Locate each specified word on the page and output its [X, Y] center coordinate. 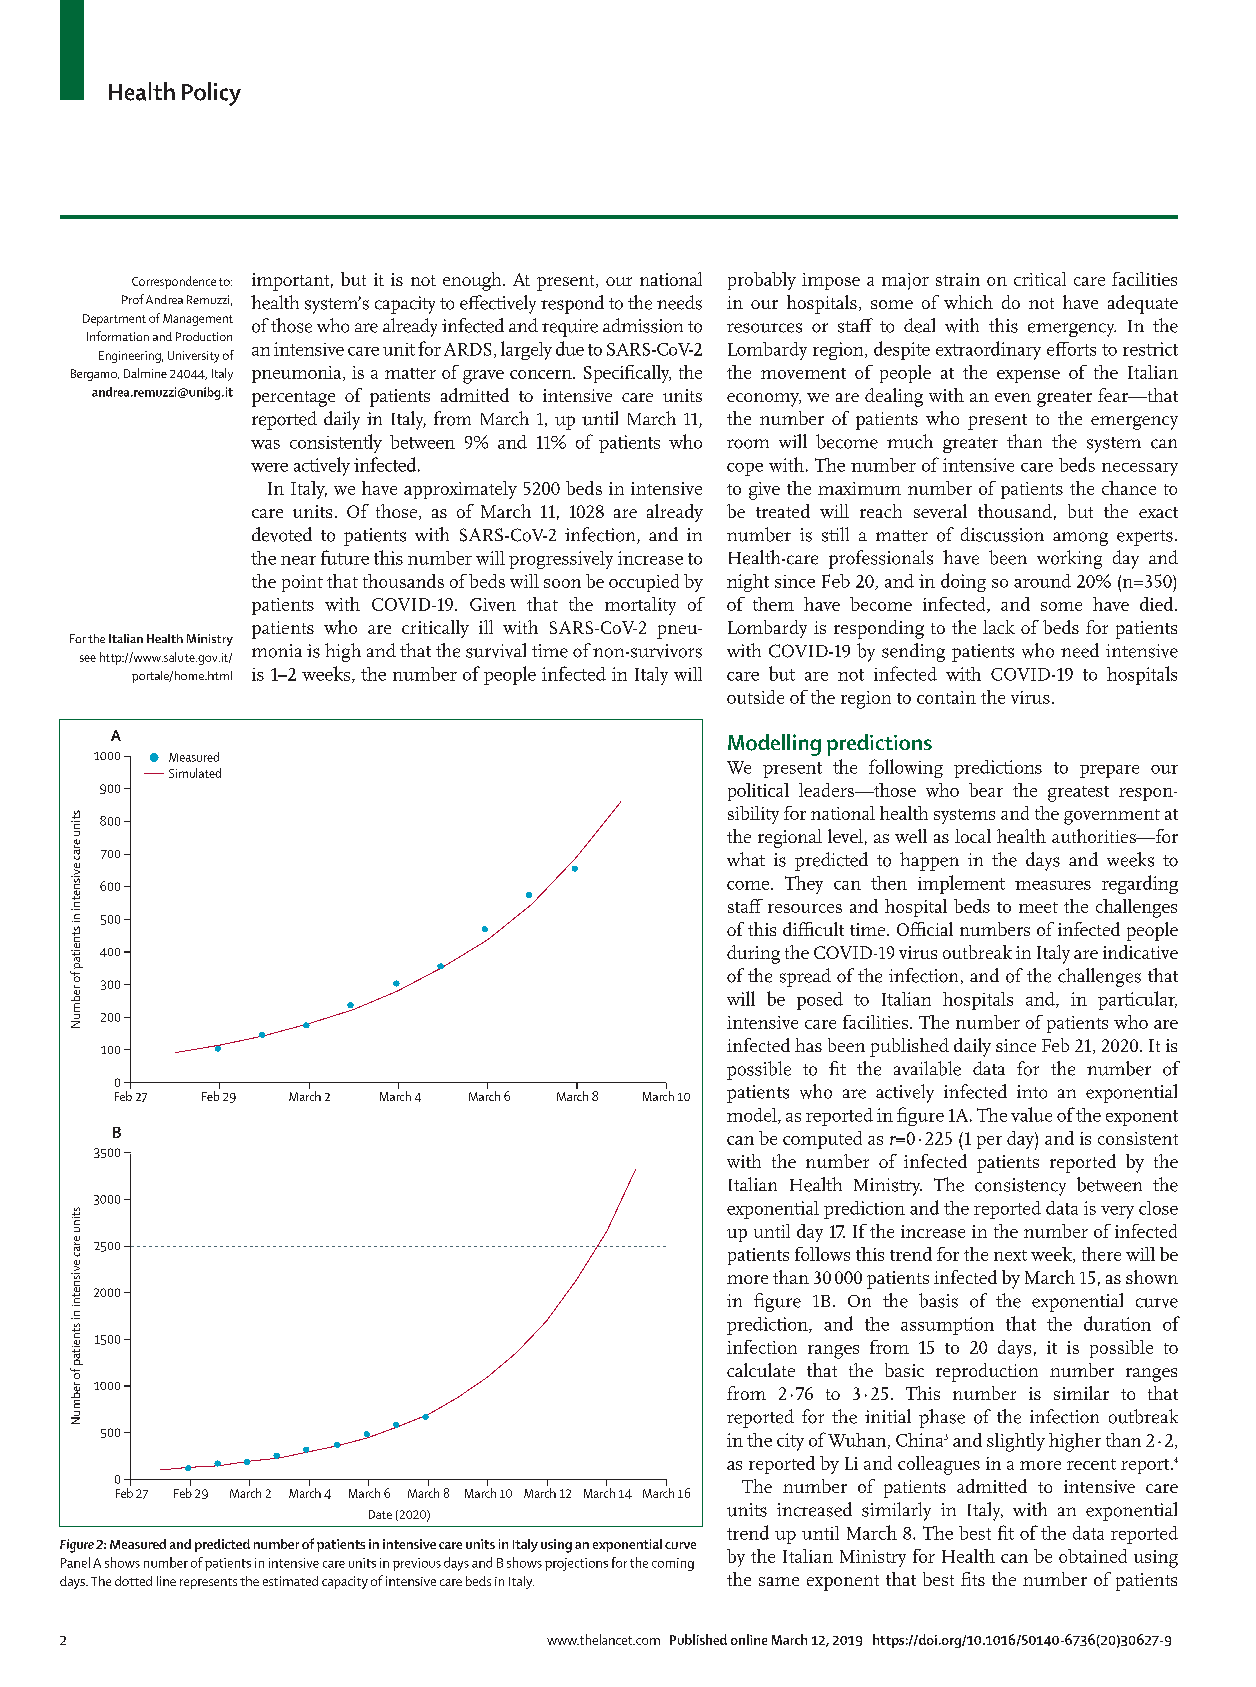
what [746, 859]
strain [958, 279]
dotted [133, 1581]
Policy [211, 94]
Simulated [195, 773]
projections [576, 1564]
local [973, 836]
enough [473, 281]
